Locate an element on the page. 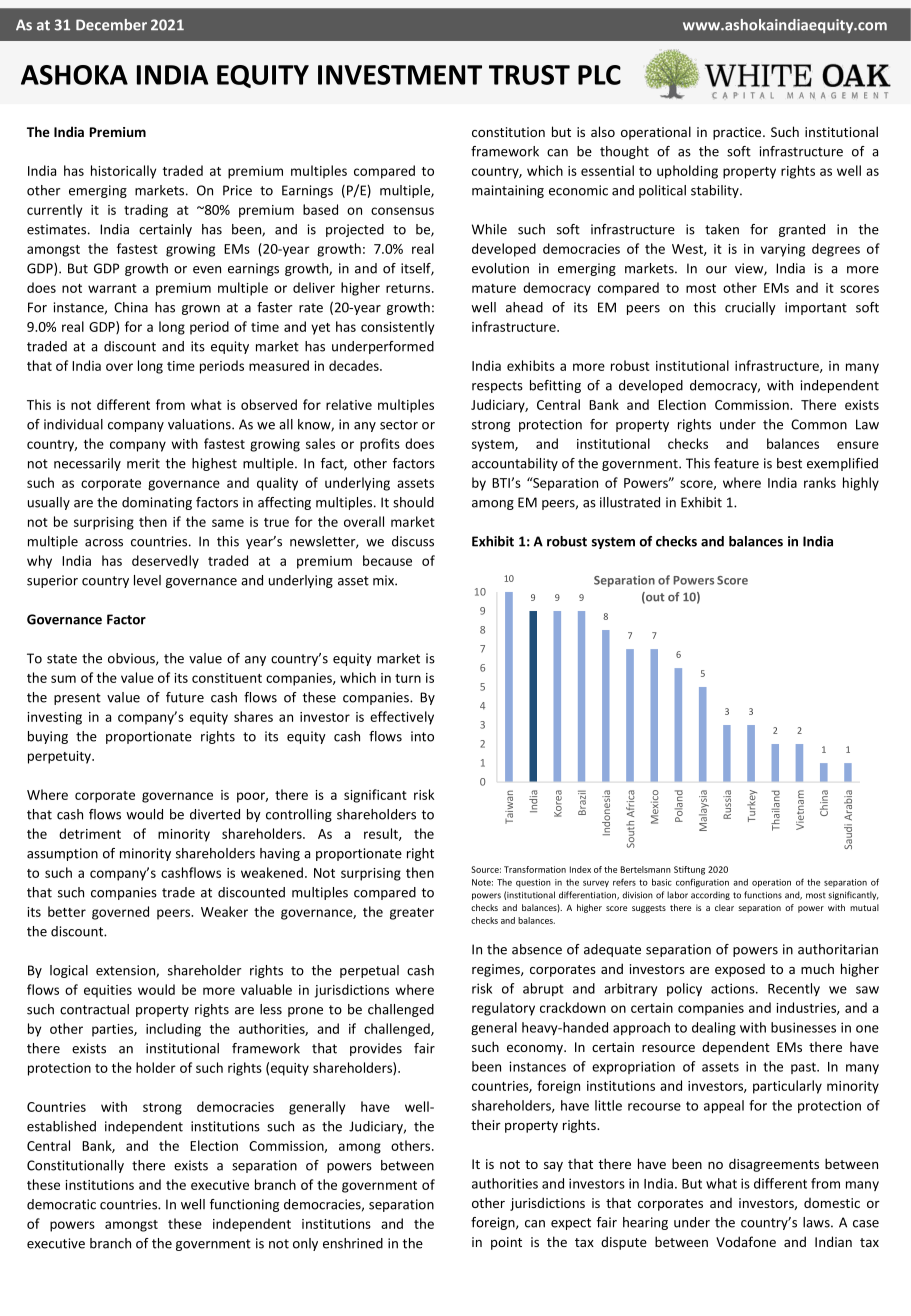 The width and height of the page is (911, 1316). merit is located at coordinates (143, 463).
